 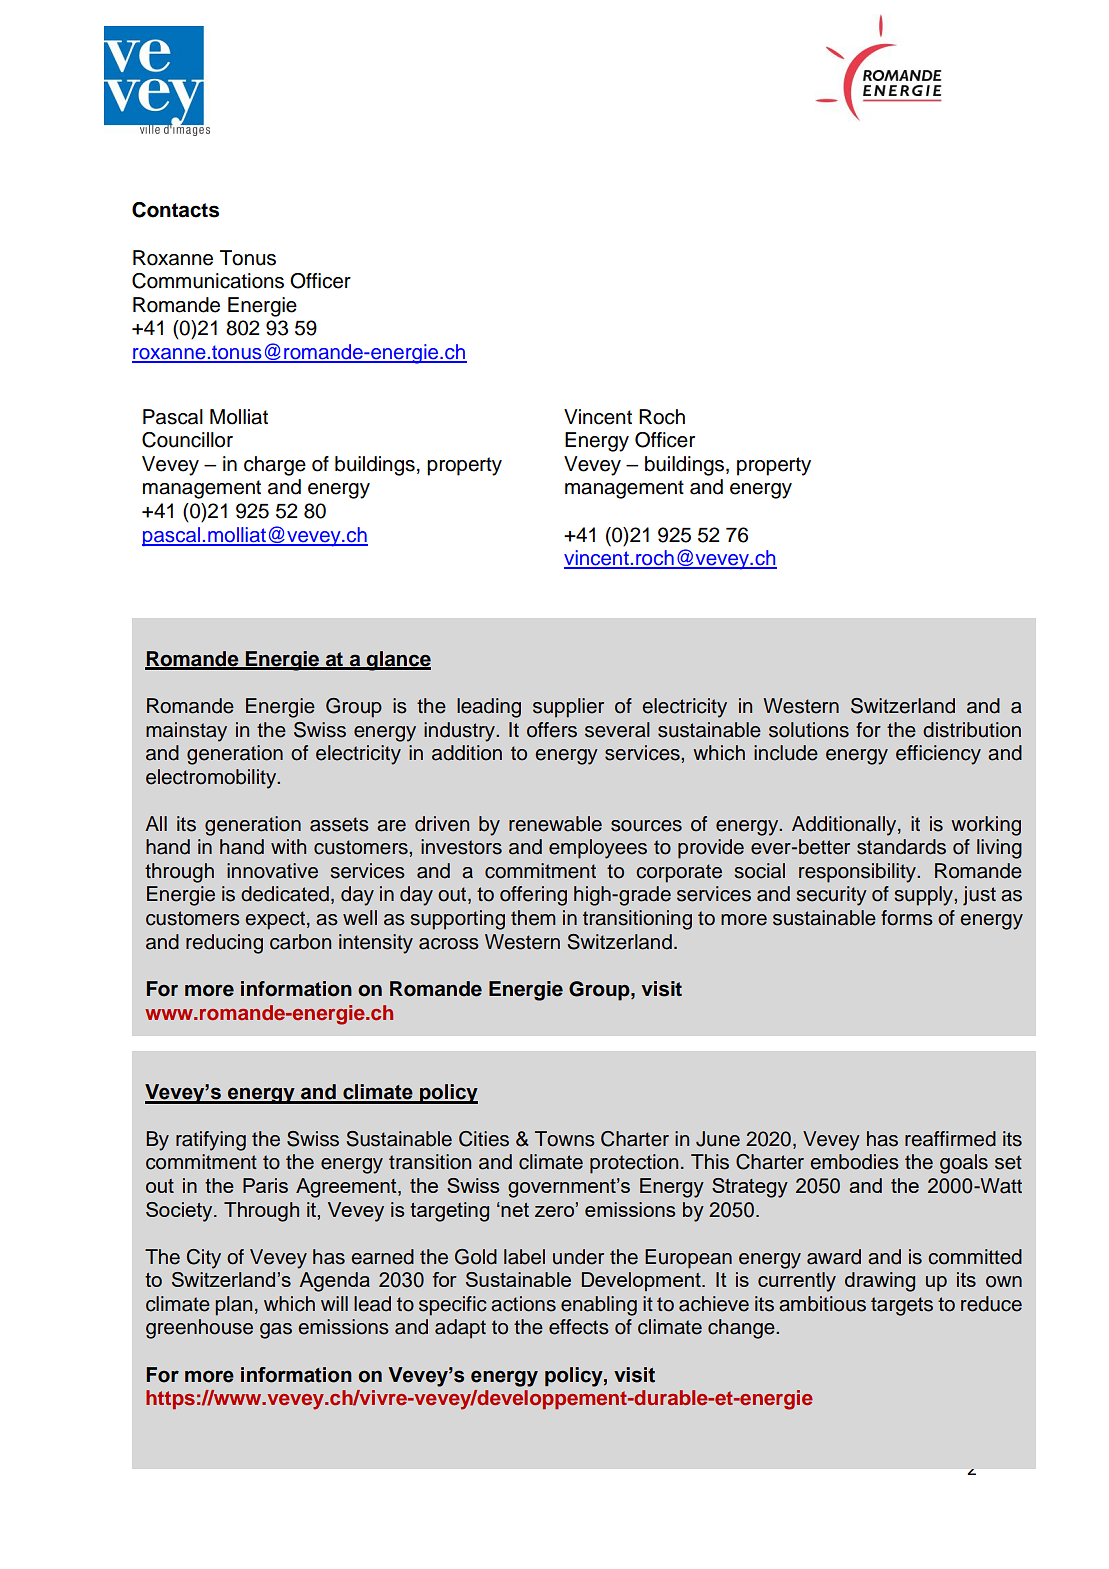 I want to click on reaffirmed, so click(x=950, y=1139).
